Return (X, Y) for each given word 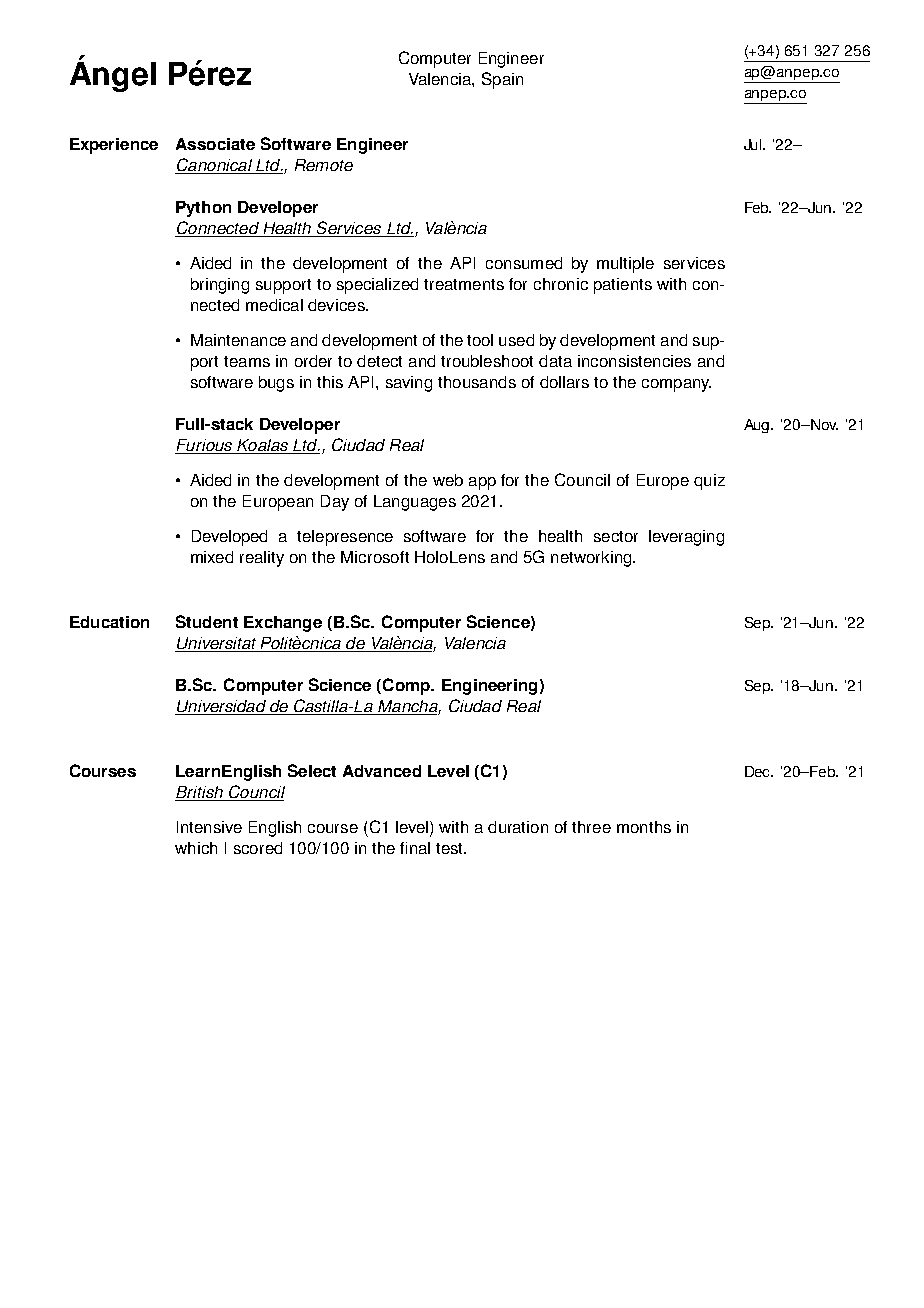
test (450, 848)
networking (592, 559)
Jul (754, 144)
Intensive (209, 827)
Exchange (283, 624)
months (644, 827)
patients (623, 286)
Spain (502, 80)
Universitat (217, 644)
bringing (220, 286)
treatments (464, 284)
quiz (709, 482)
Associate (215, 144)
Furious (205, 446)
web (448, 480)
